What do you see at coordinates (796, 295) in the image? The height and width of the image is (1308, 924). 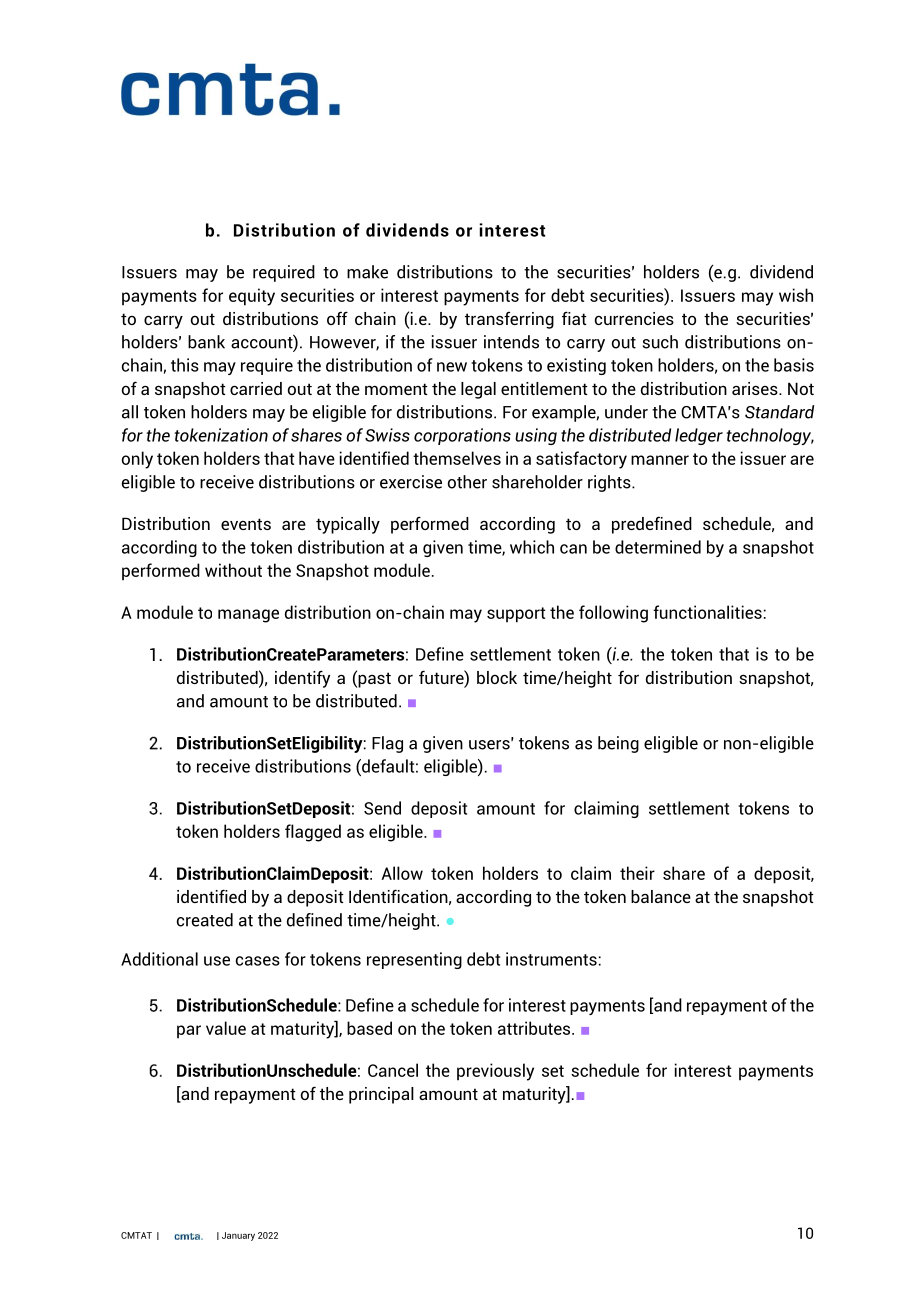 I see `wish` at bounding box center [796, 295].
